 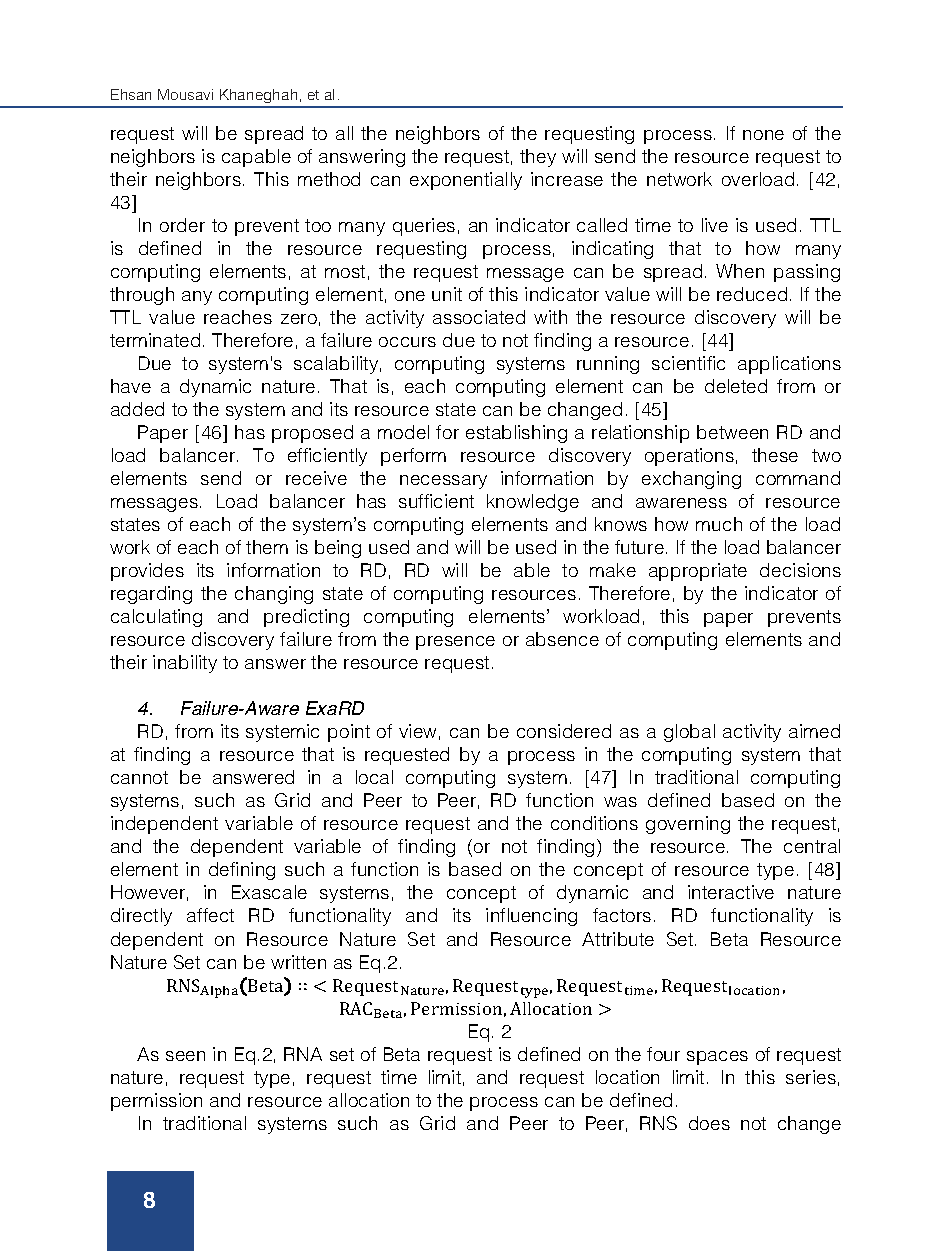 What do you see at coordinates (709, 1123) in the screenshot?
I see `does` at bounding box center [709, 1123].
